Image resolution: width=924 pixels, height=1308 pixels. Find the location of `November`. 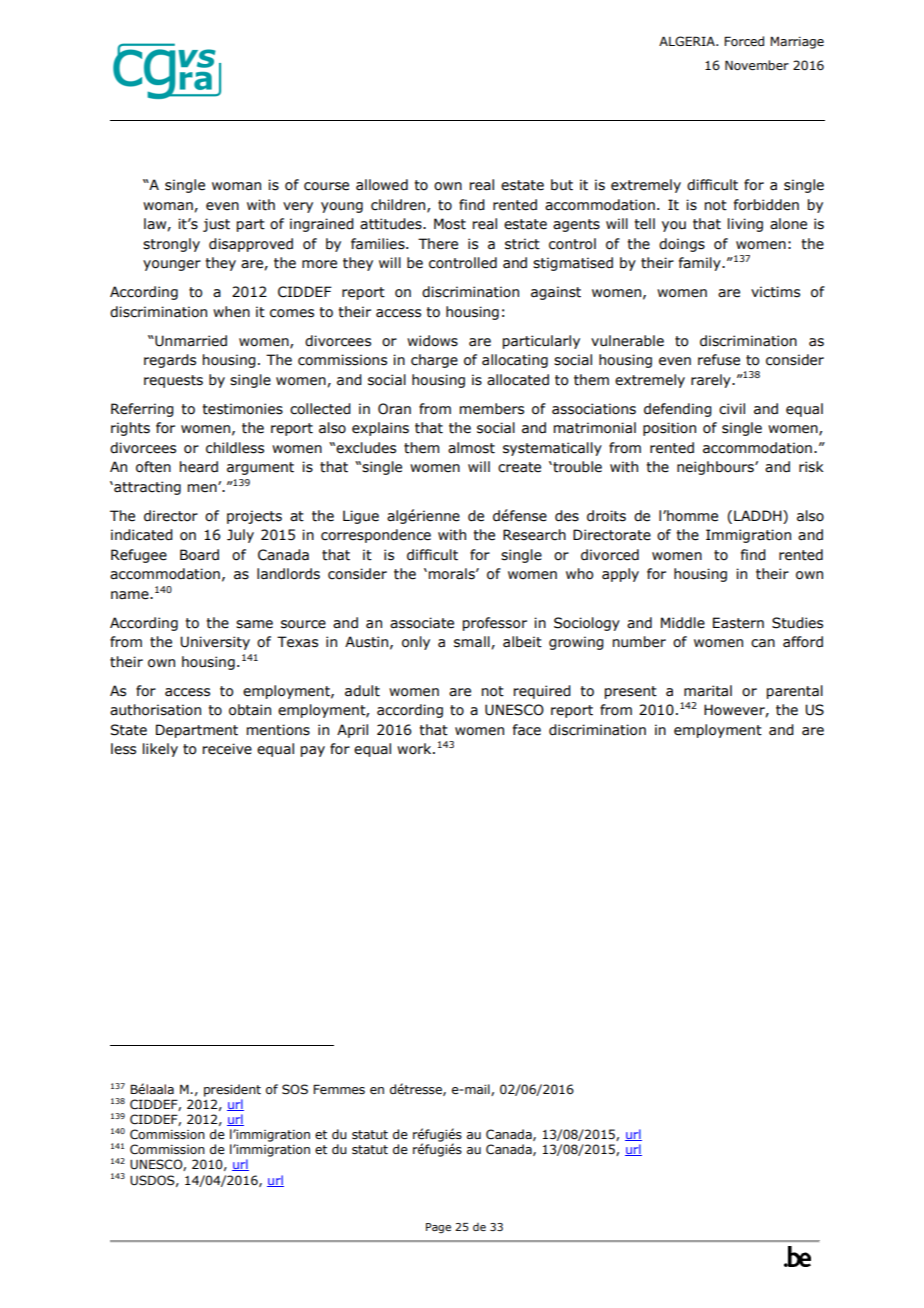

November is located at coordinates (757, 65).
